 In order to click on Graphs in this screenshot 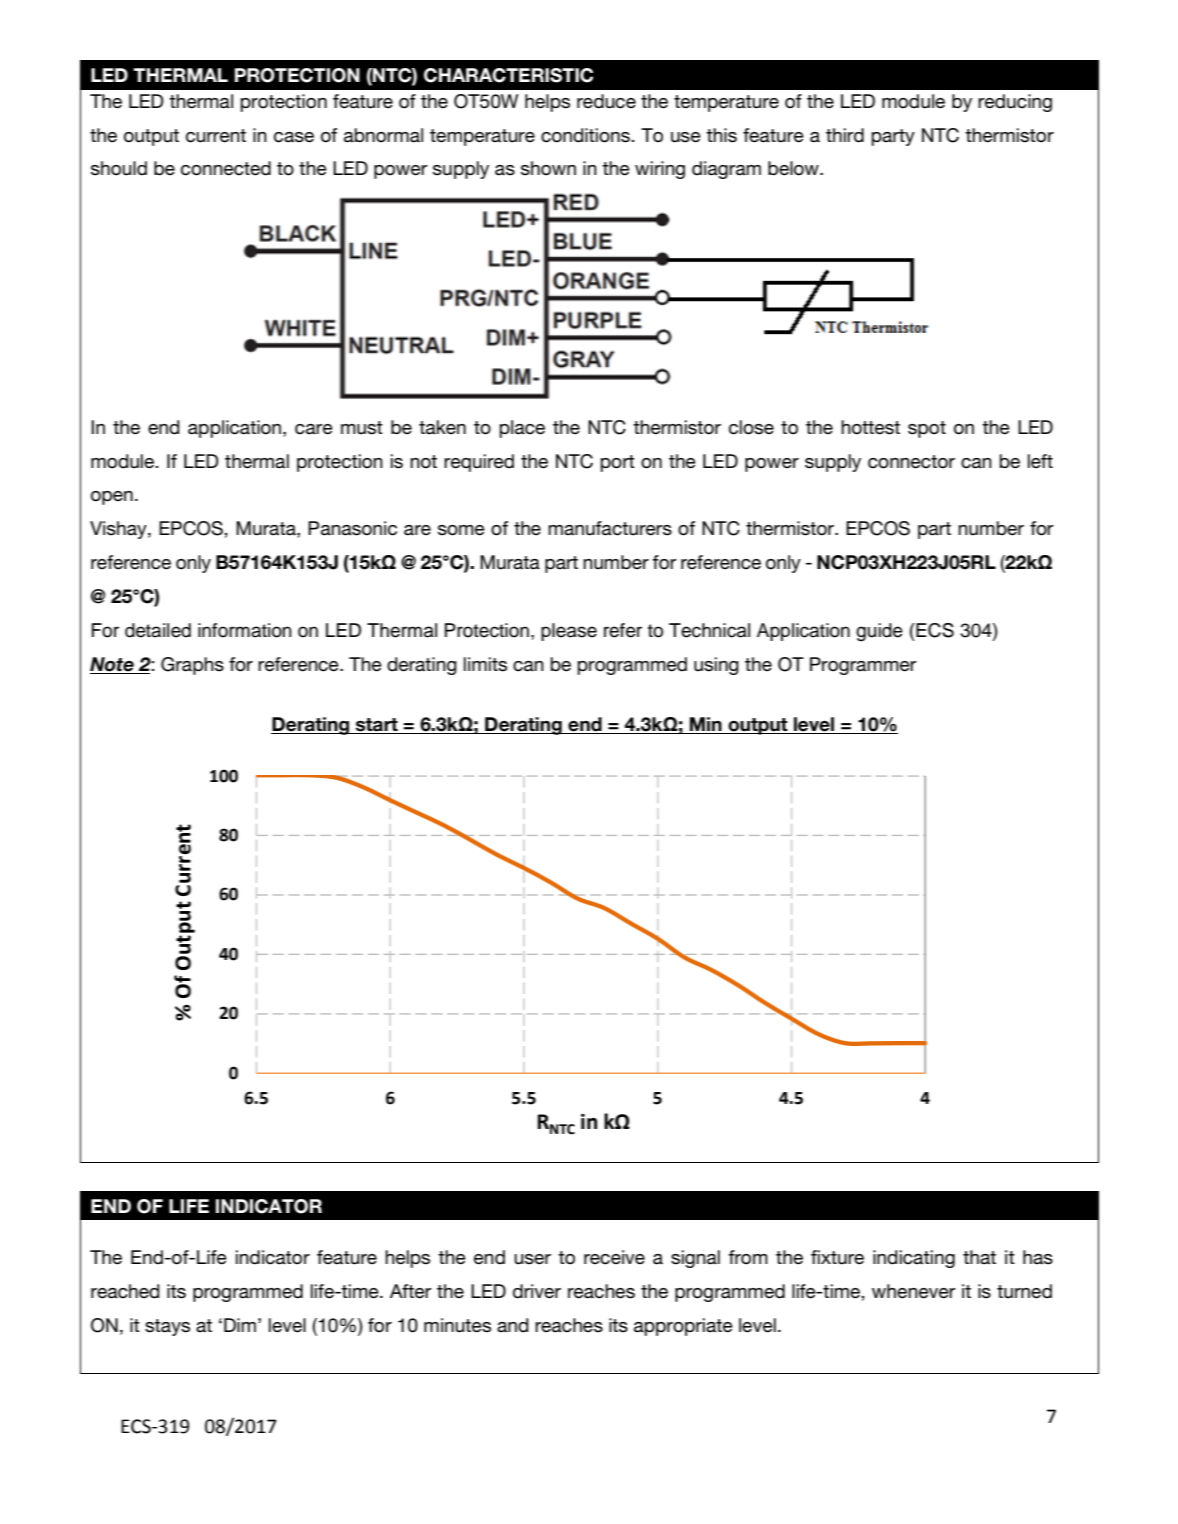, I will do `click(192, 666)`.
